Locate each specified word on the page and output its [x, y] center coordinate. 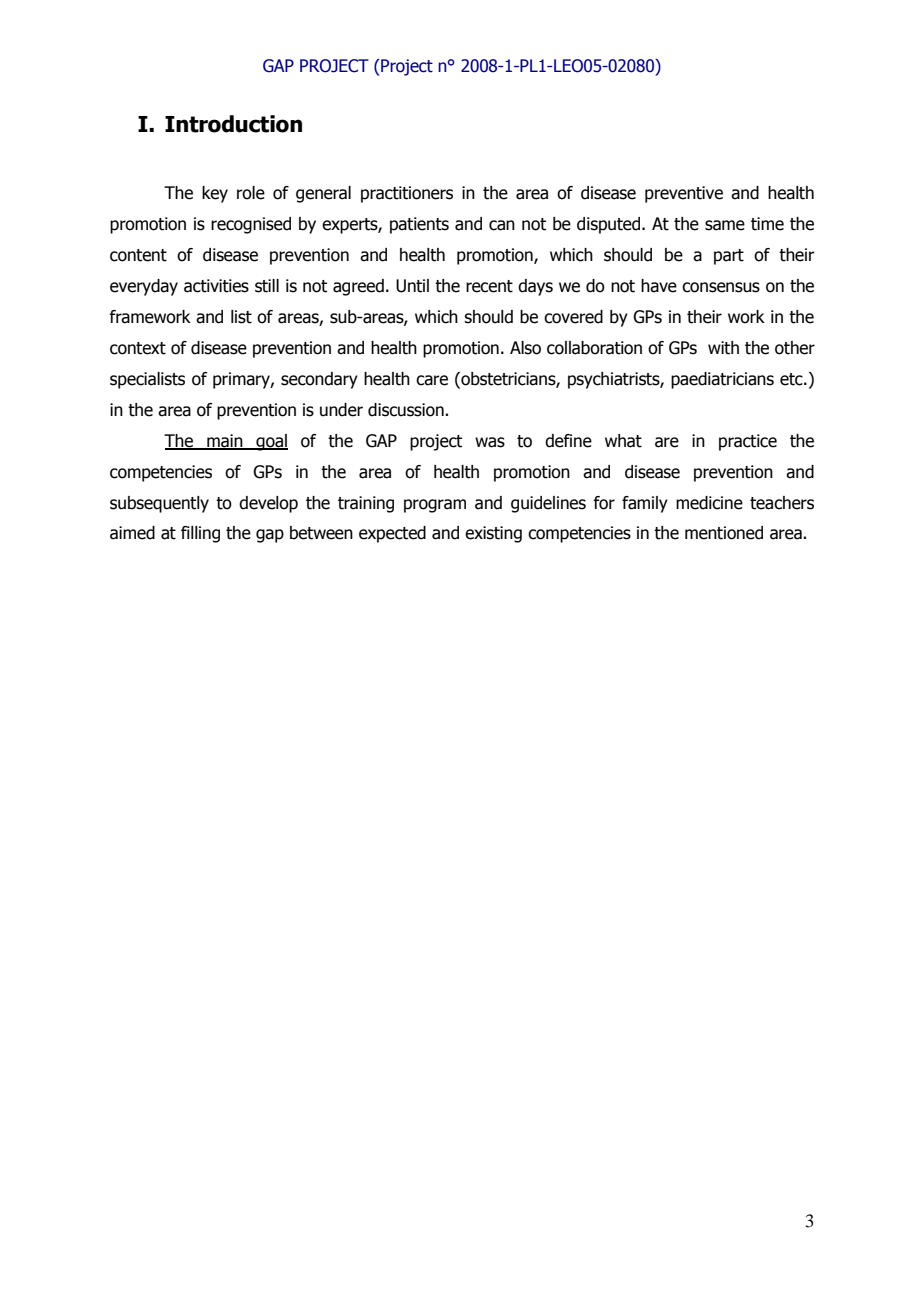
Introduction [233, 124]
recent [489, 286]
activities [216, 286]
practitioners [407, 194]
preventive [684, 194]
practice [748, 442]
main [225, 441]
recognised [251, 225]
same [725, 225]
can [502, 225]
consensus [721, 287]
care [432, 380]
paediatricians [722, 380]
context [138, 348]
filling [200, 534]
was [490, 442]
